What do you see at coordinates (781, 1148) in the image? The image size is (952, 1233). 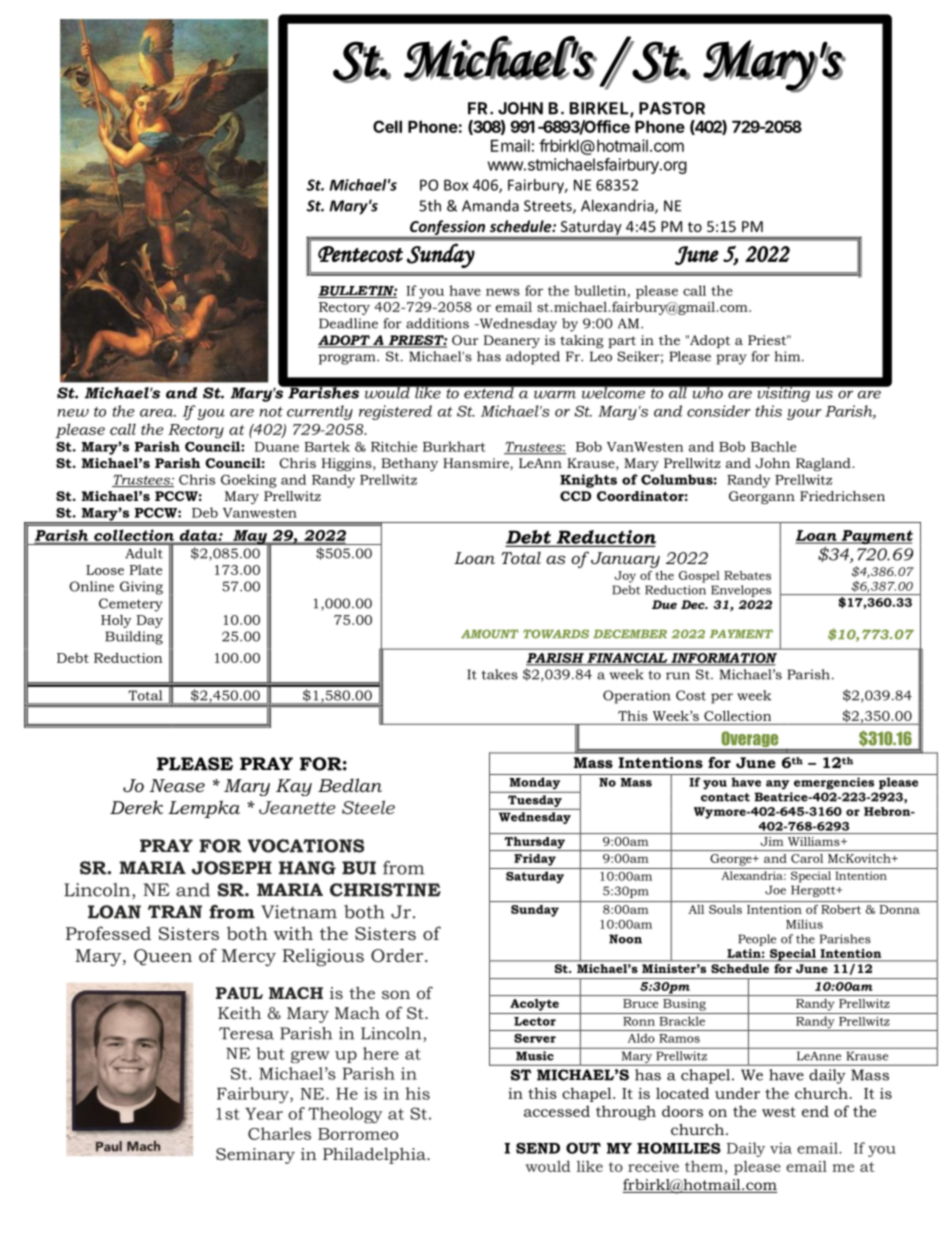 I see `via` at bounding box center [781, 1148].
